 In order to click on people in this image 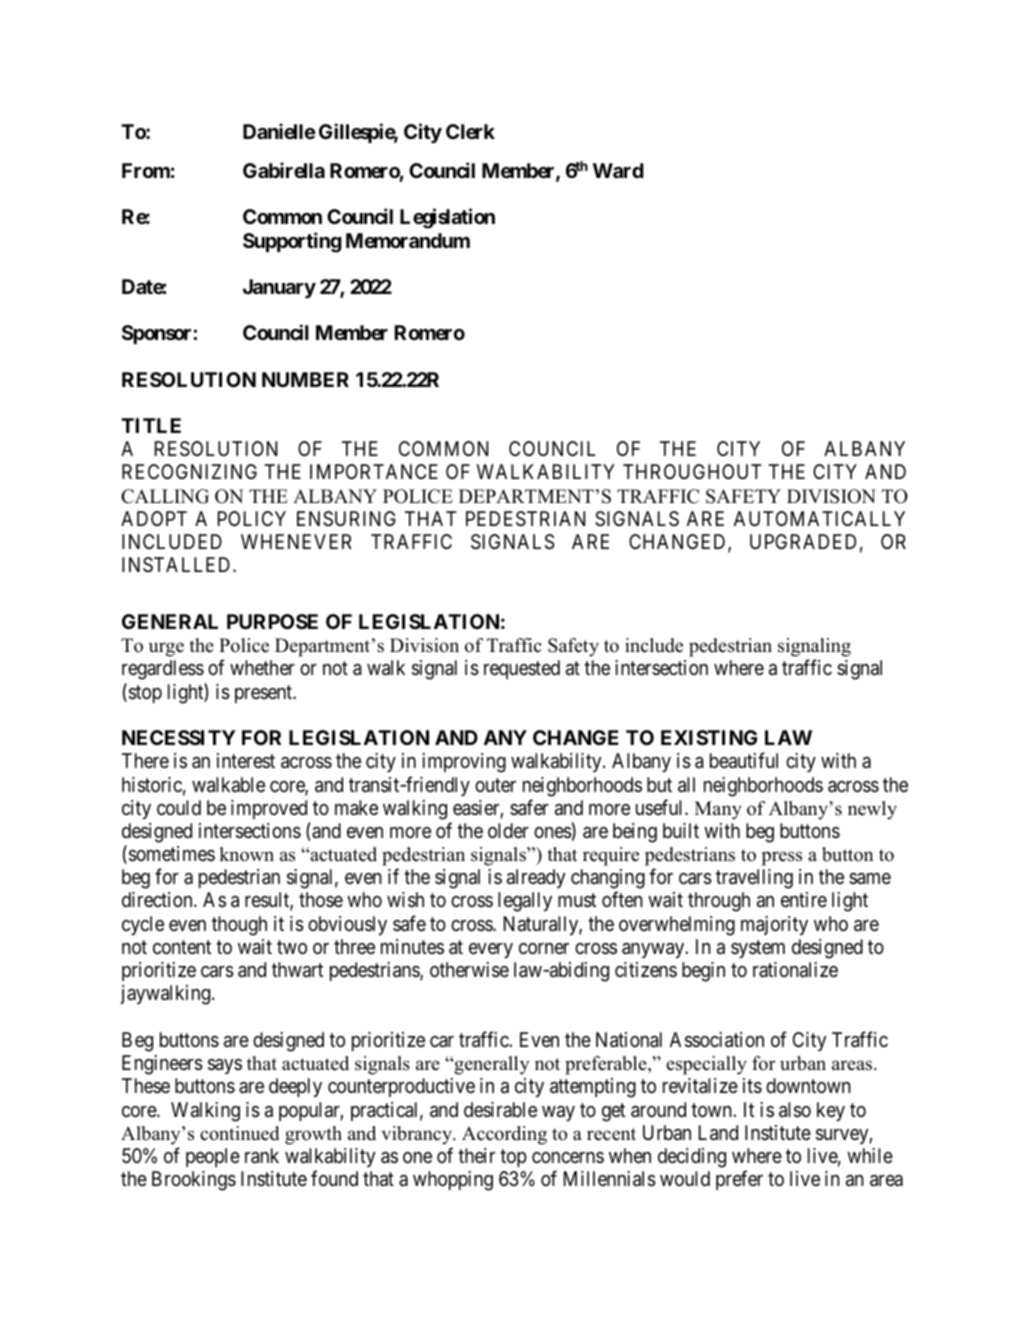, I will do `click(213, 1157)`.
